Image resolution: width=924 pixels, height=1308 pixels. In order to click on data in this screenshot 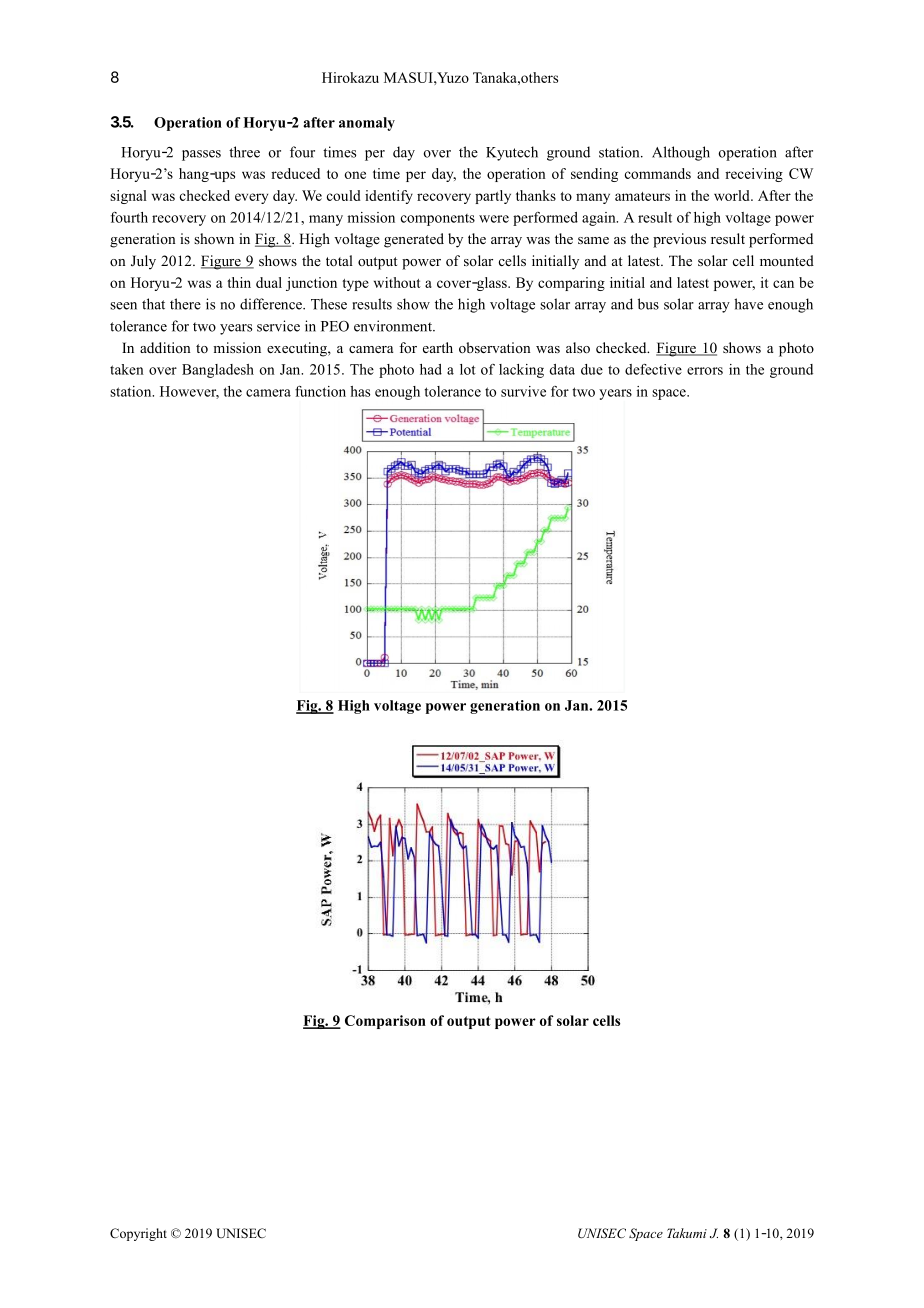, I will do `click(562, 369)`.
